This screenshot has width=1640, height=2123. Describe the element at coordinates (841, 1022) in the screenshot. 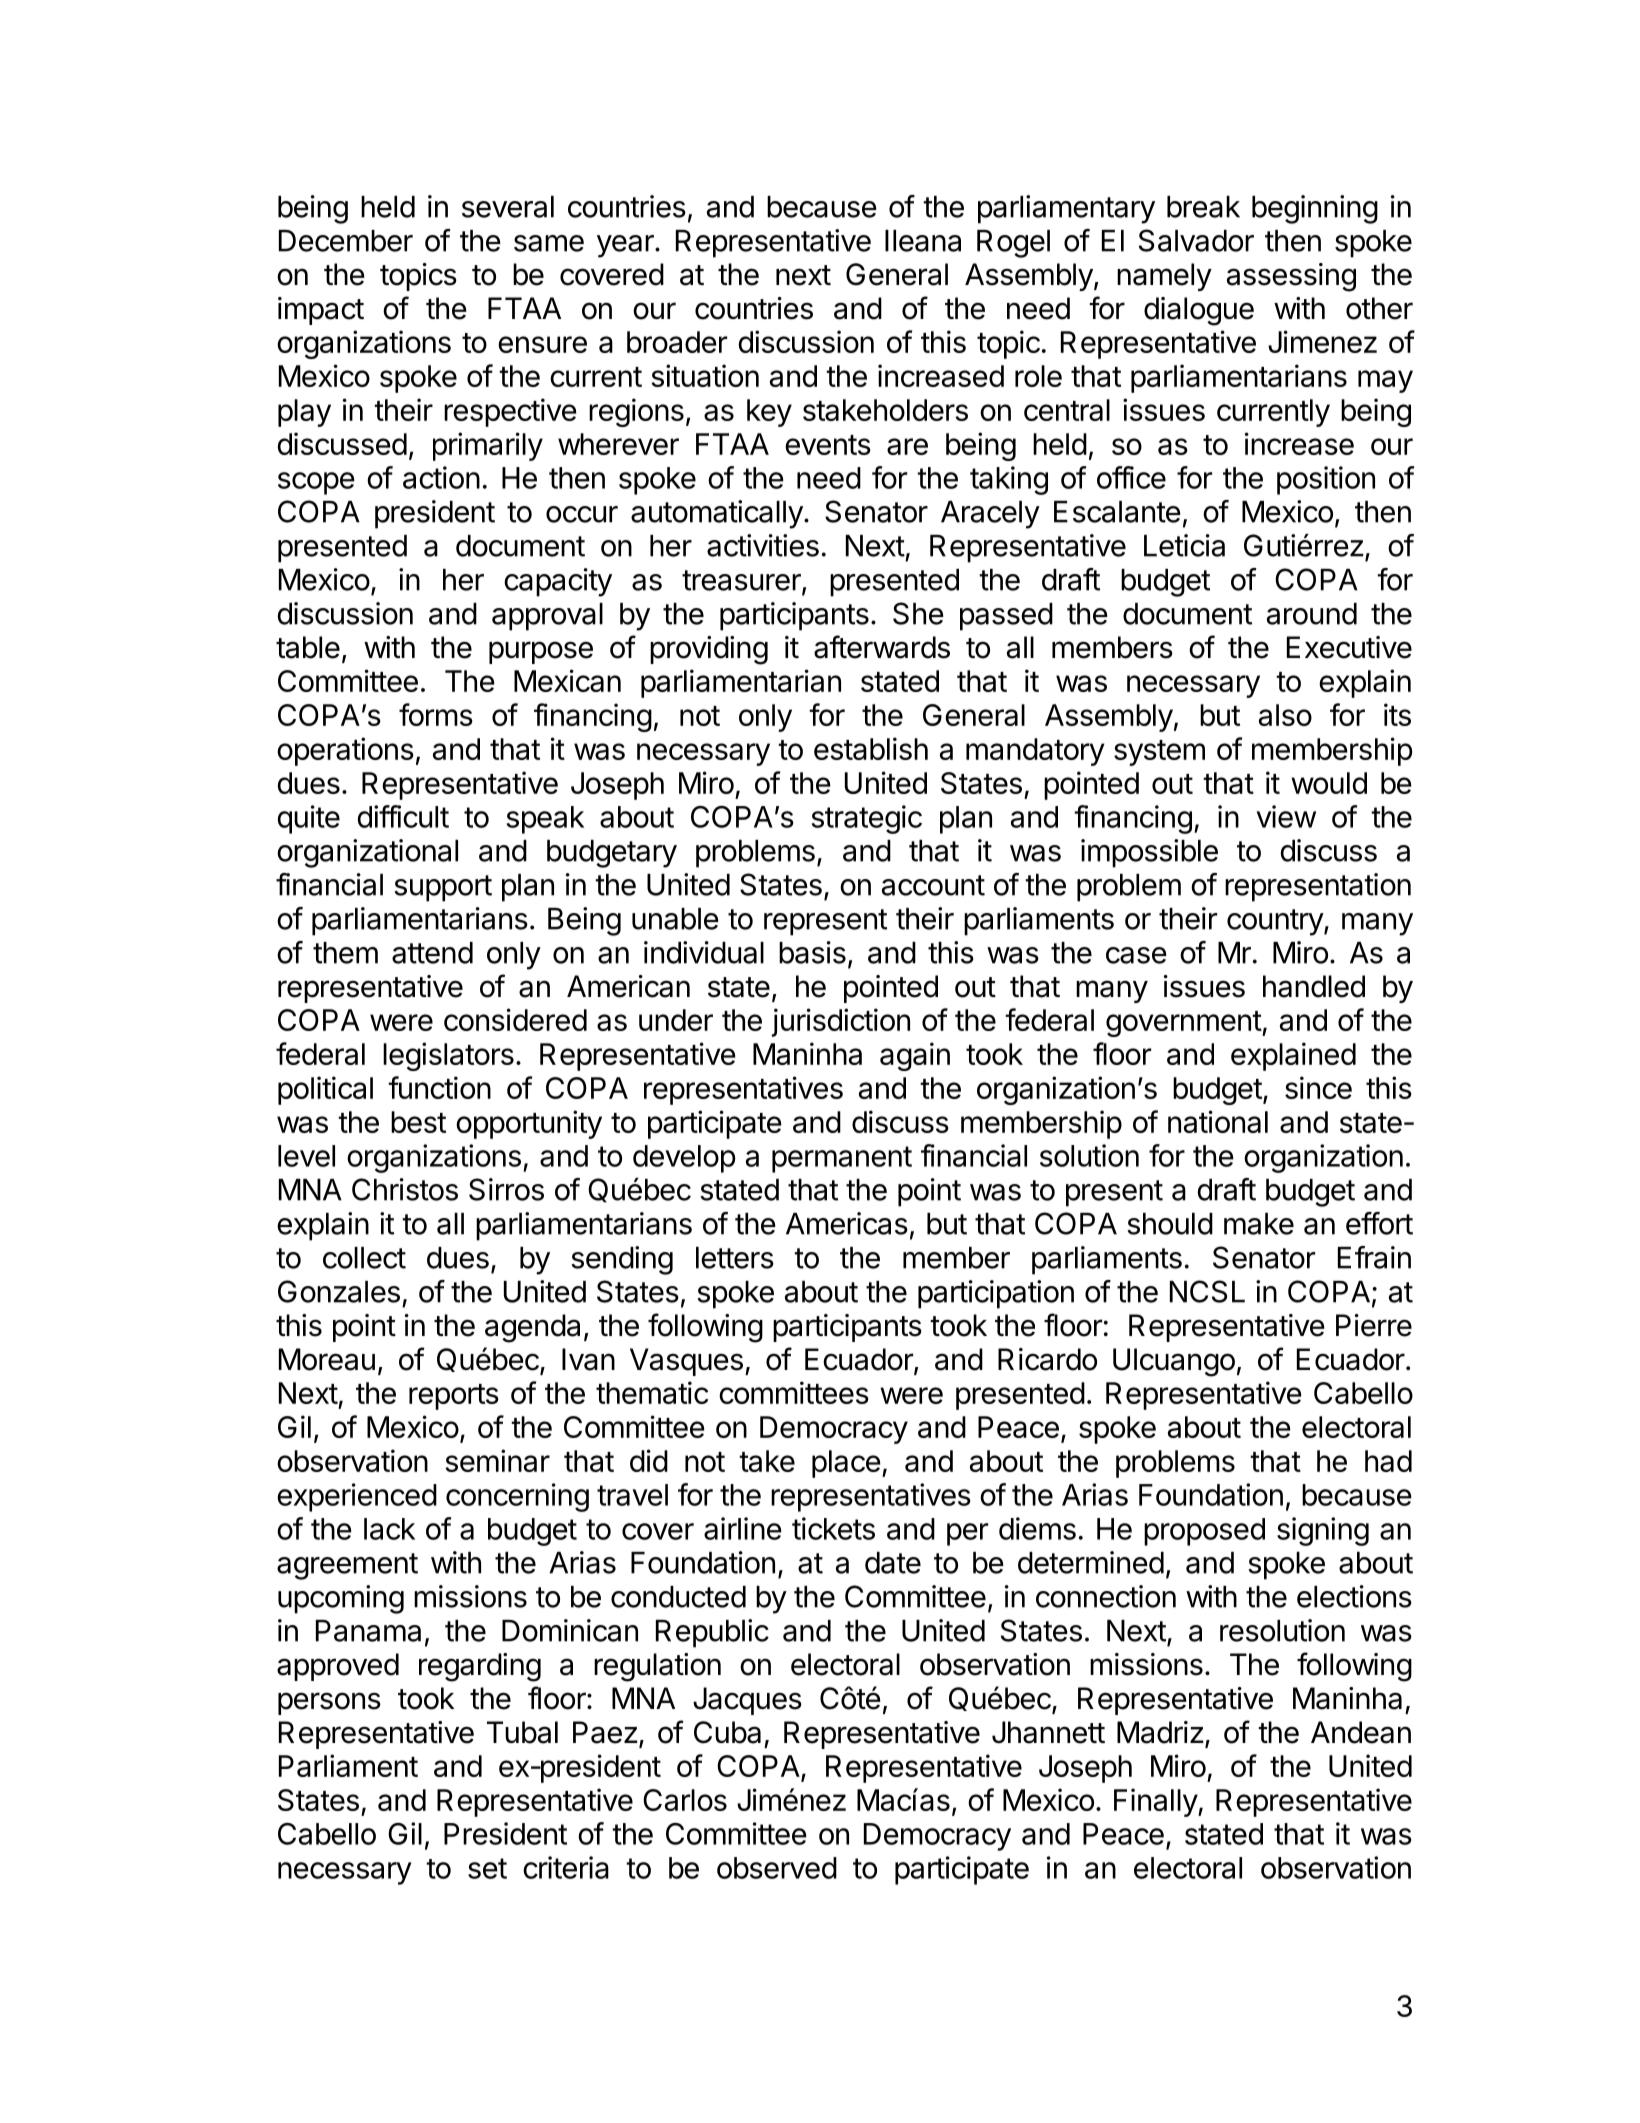

I see `jurisdiction` at that location.
